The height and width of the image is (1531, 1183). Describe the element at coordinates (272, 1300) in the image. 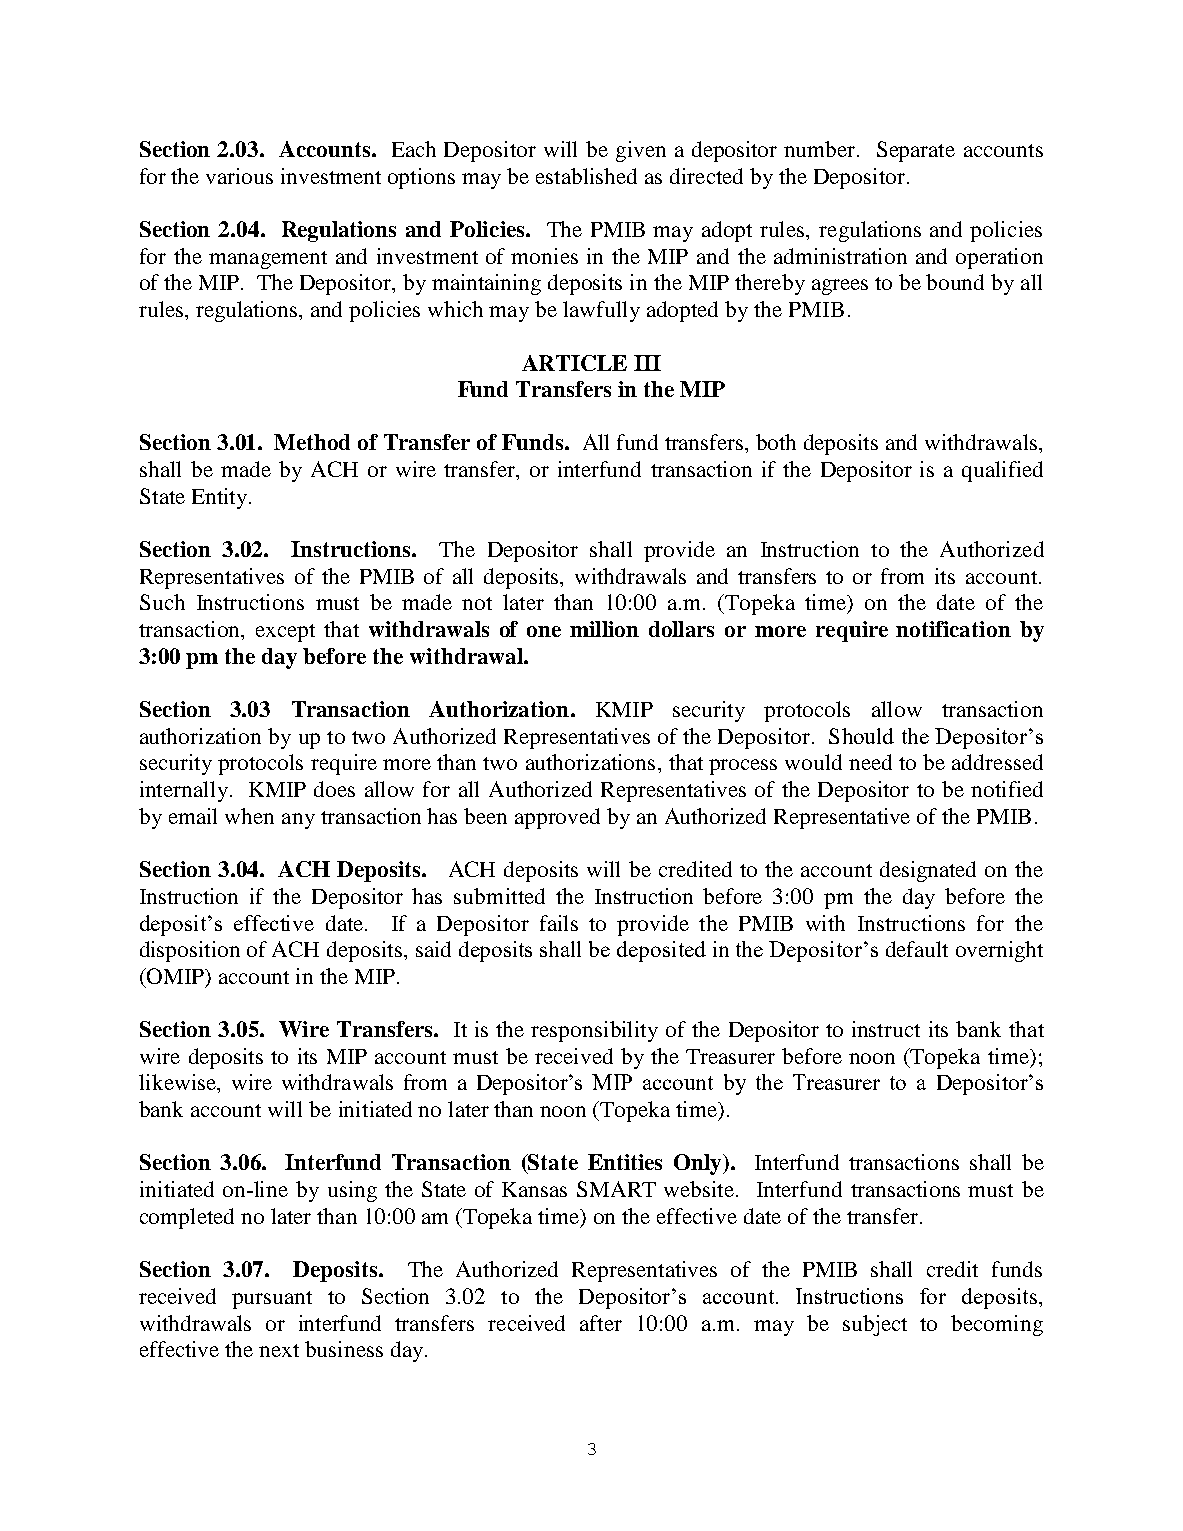

I see `pursuant` at that location.
